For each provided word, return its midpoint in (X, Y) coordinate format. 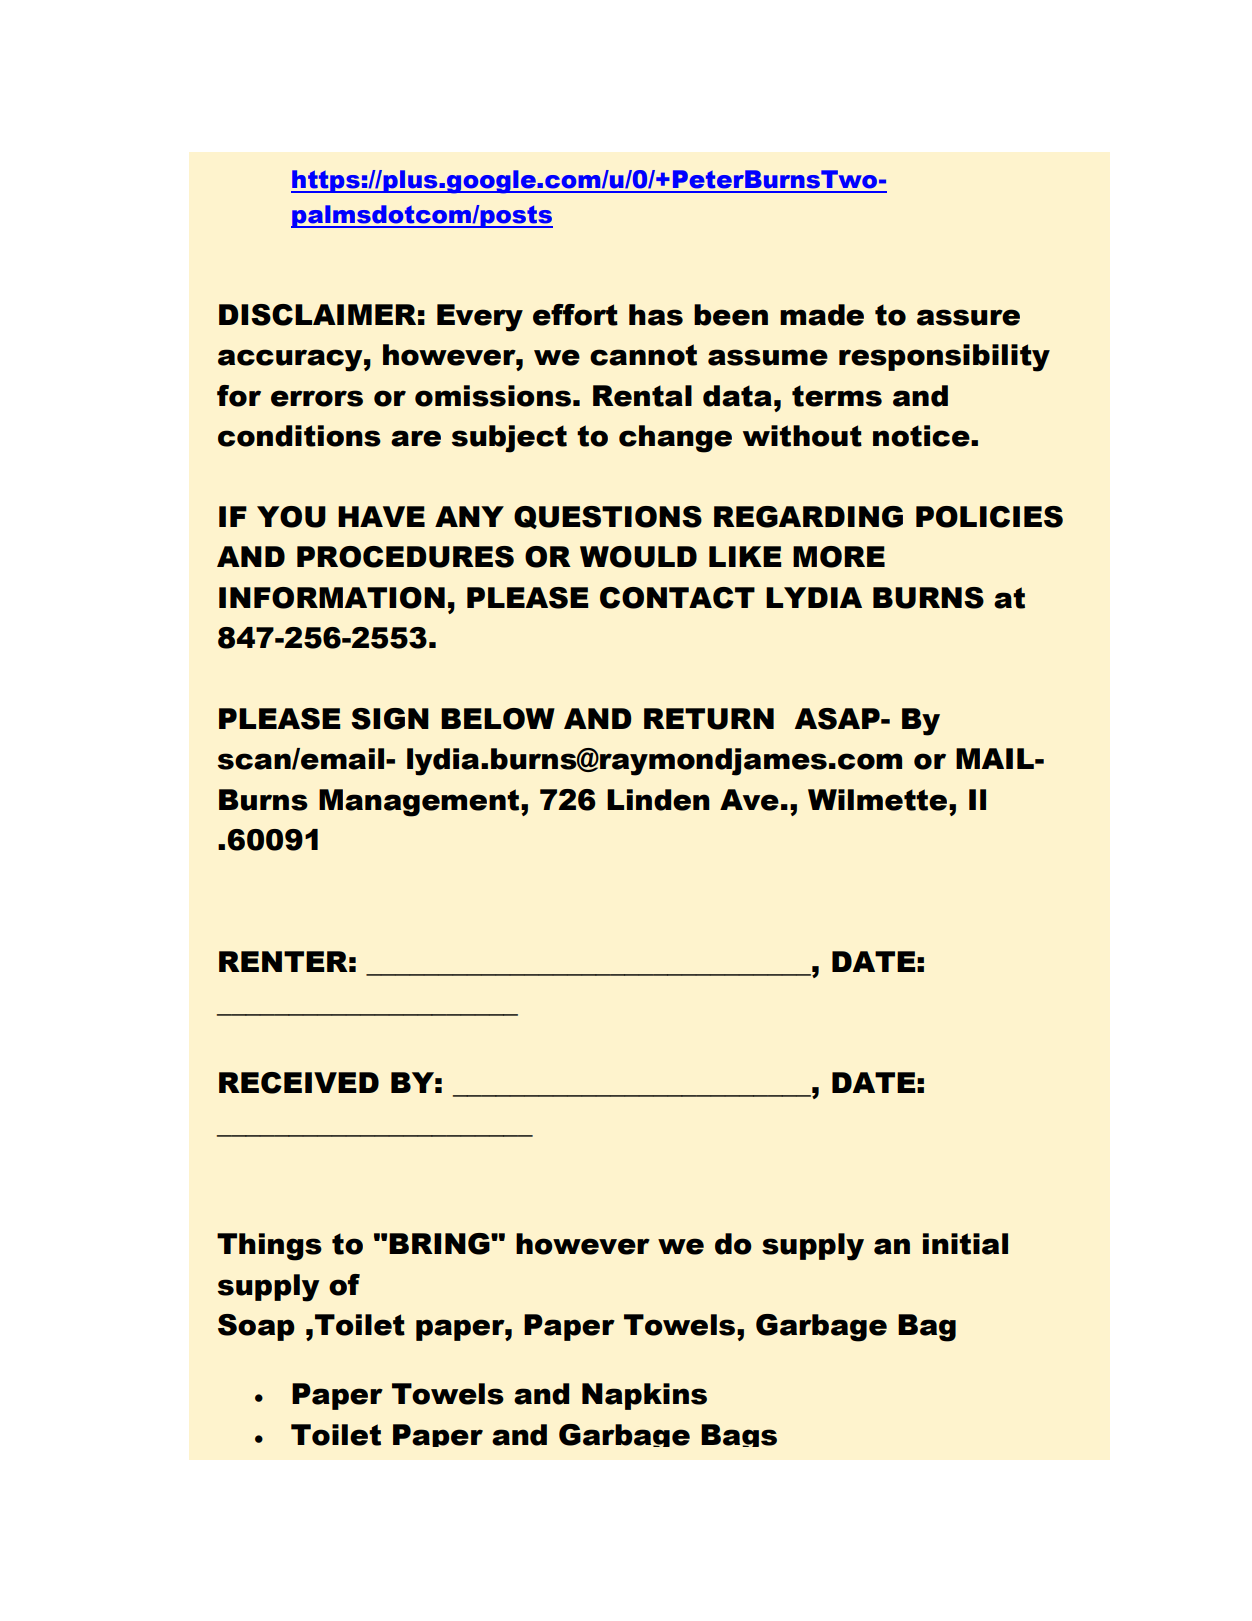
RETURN (709, 719)
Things (269, 1247)
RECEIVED (299, 1083)
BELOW (498, 719)
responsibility (944, 358)
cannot (643, 355)
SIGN (390, 719)
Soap (256, 1327)
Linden (658, 800)
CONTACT (677, 598)
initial (965, 1244)
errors (317, 398)
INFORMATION (332, 598)
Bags (739, 1435)
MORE (839, 557)
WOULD (638, 557)
